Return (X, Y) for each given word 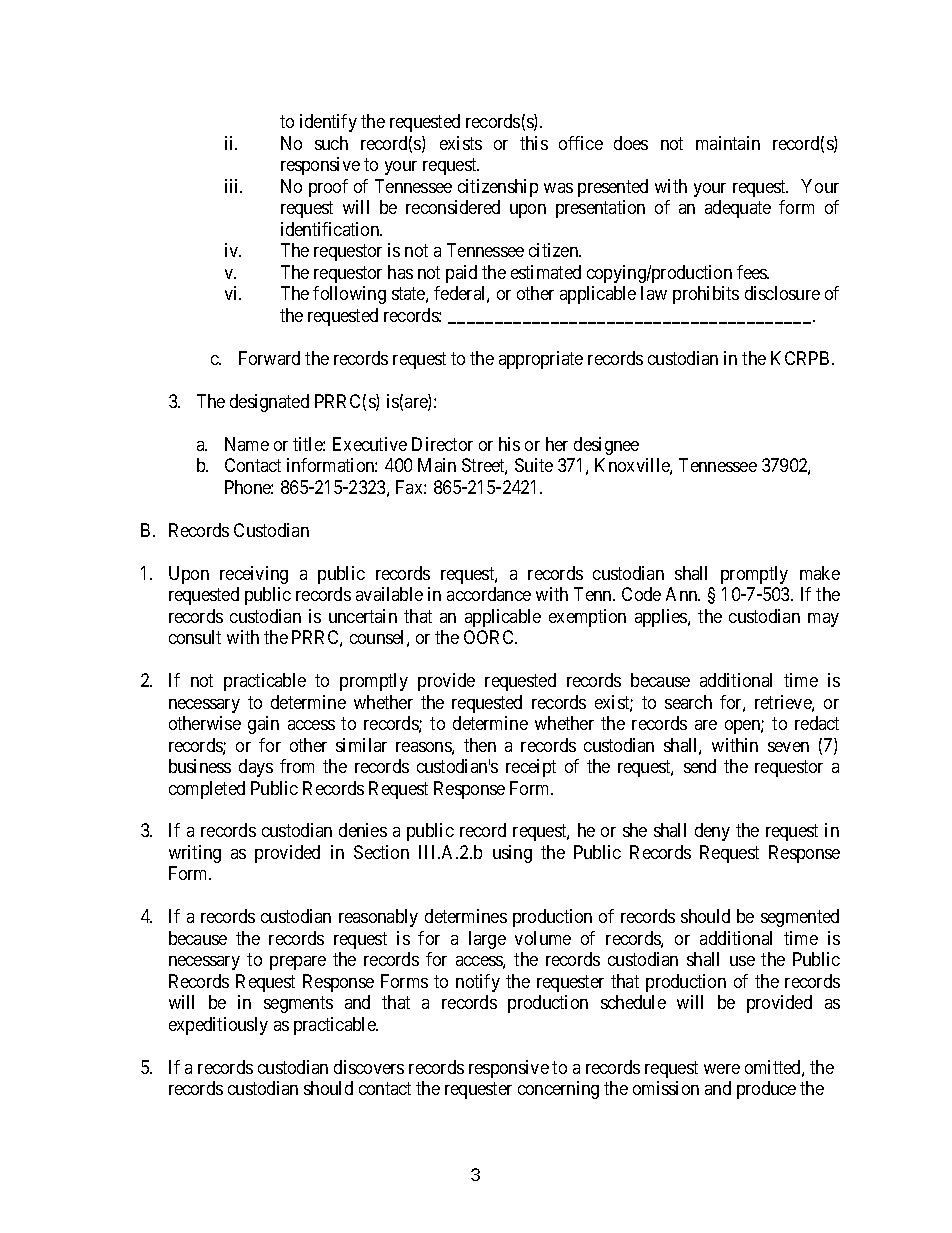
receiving (254, 575)
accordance (489, 594)
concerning (558, 1090)
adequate (738, 209)
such (331, 143)
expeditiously (218, 1026)
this (534, 143)
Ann (683, 594)
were (722, 1069)
